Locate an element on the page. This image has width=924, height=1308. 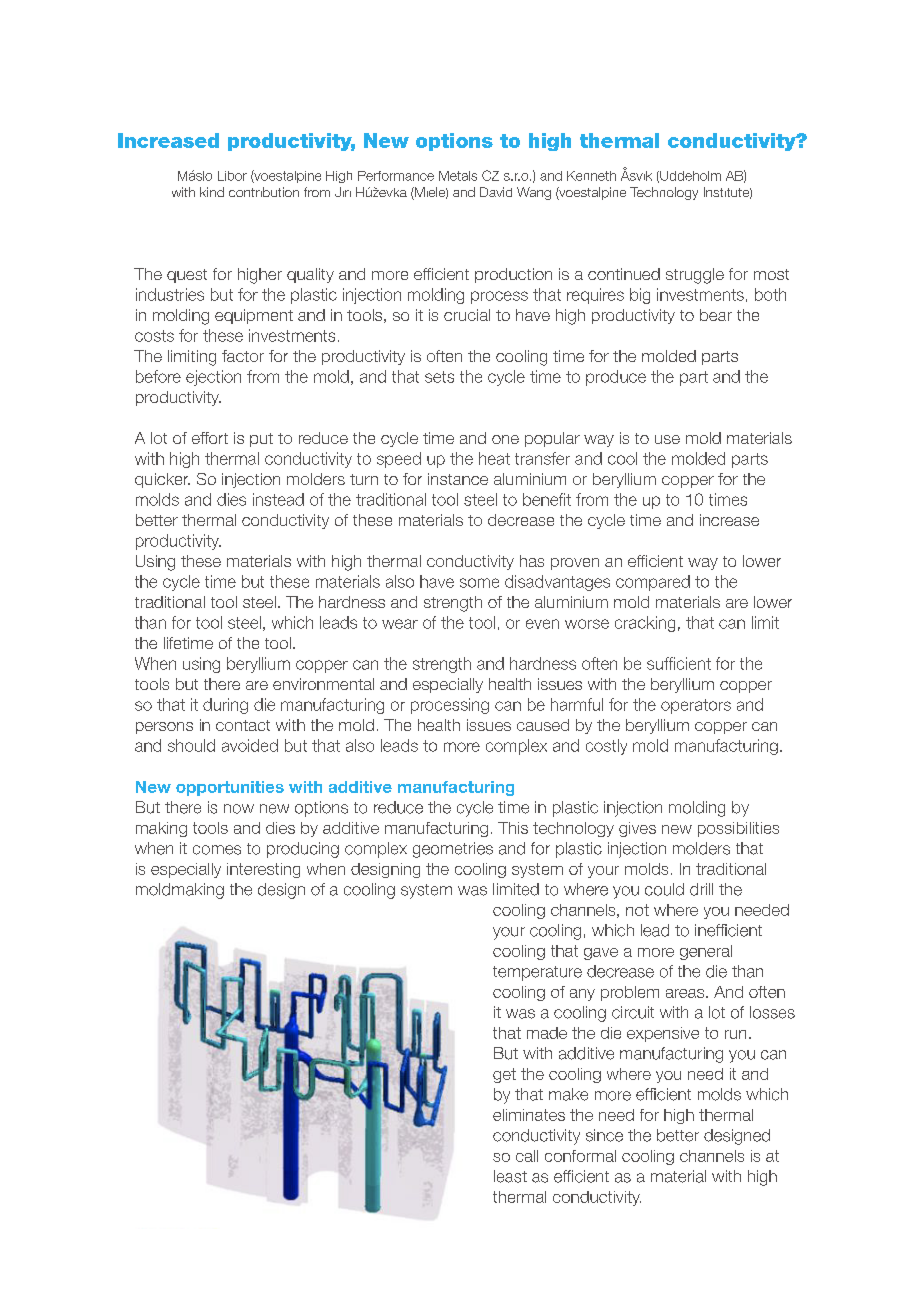
drill is located at coordinates (701, 889).
